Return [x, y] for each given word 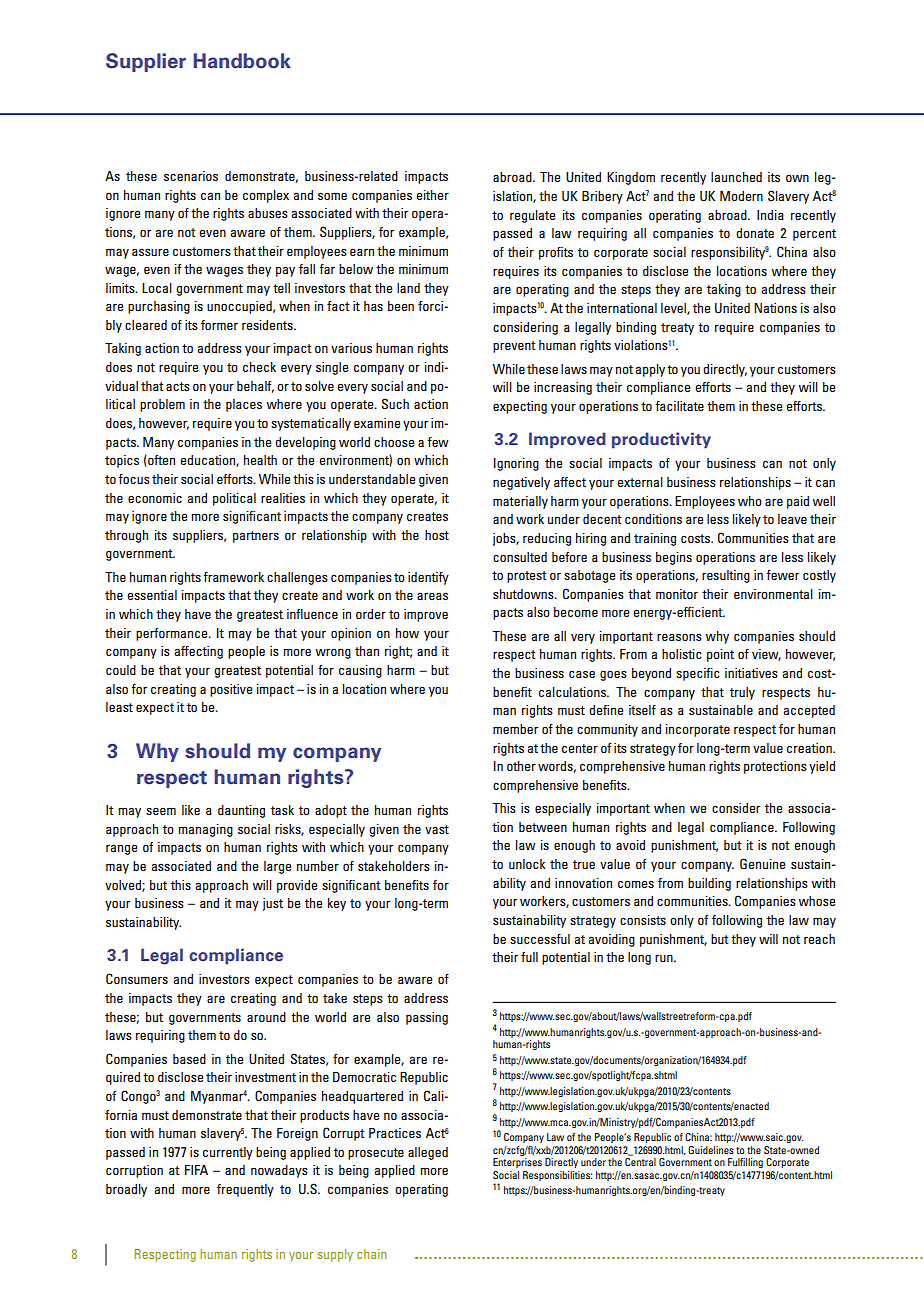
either [432, 195]
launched [736, 177]
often [161, 460]
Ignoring [516, 464]
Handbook [242, 61]
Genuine [762, 864]
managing [205, 830]
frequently [245, 1190]
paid [798, 502]
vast [437, 829]
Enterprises [517, 1163]
